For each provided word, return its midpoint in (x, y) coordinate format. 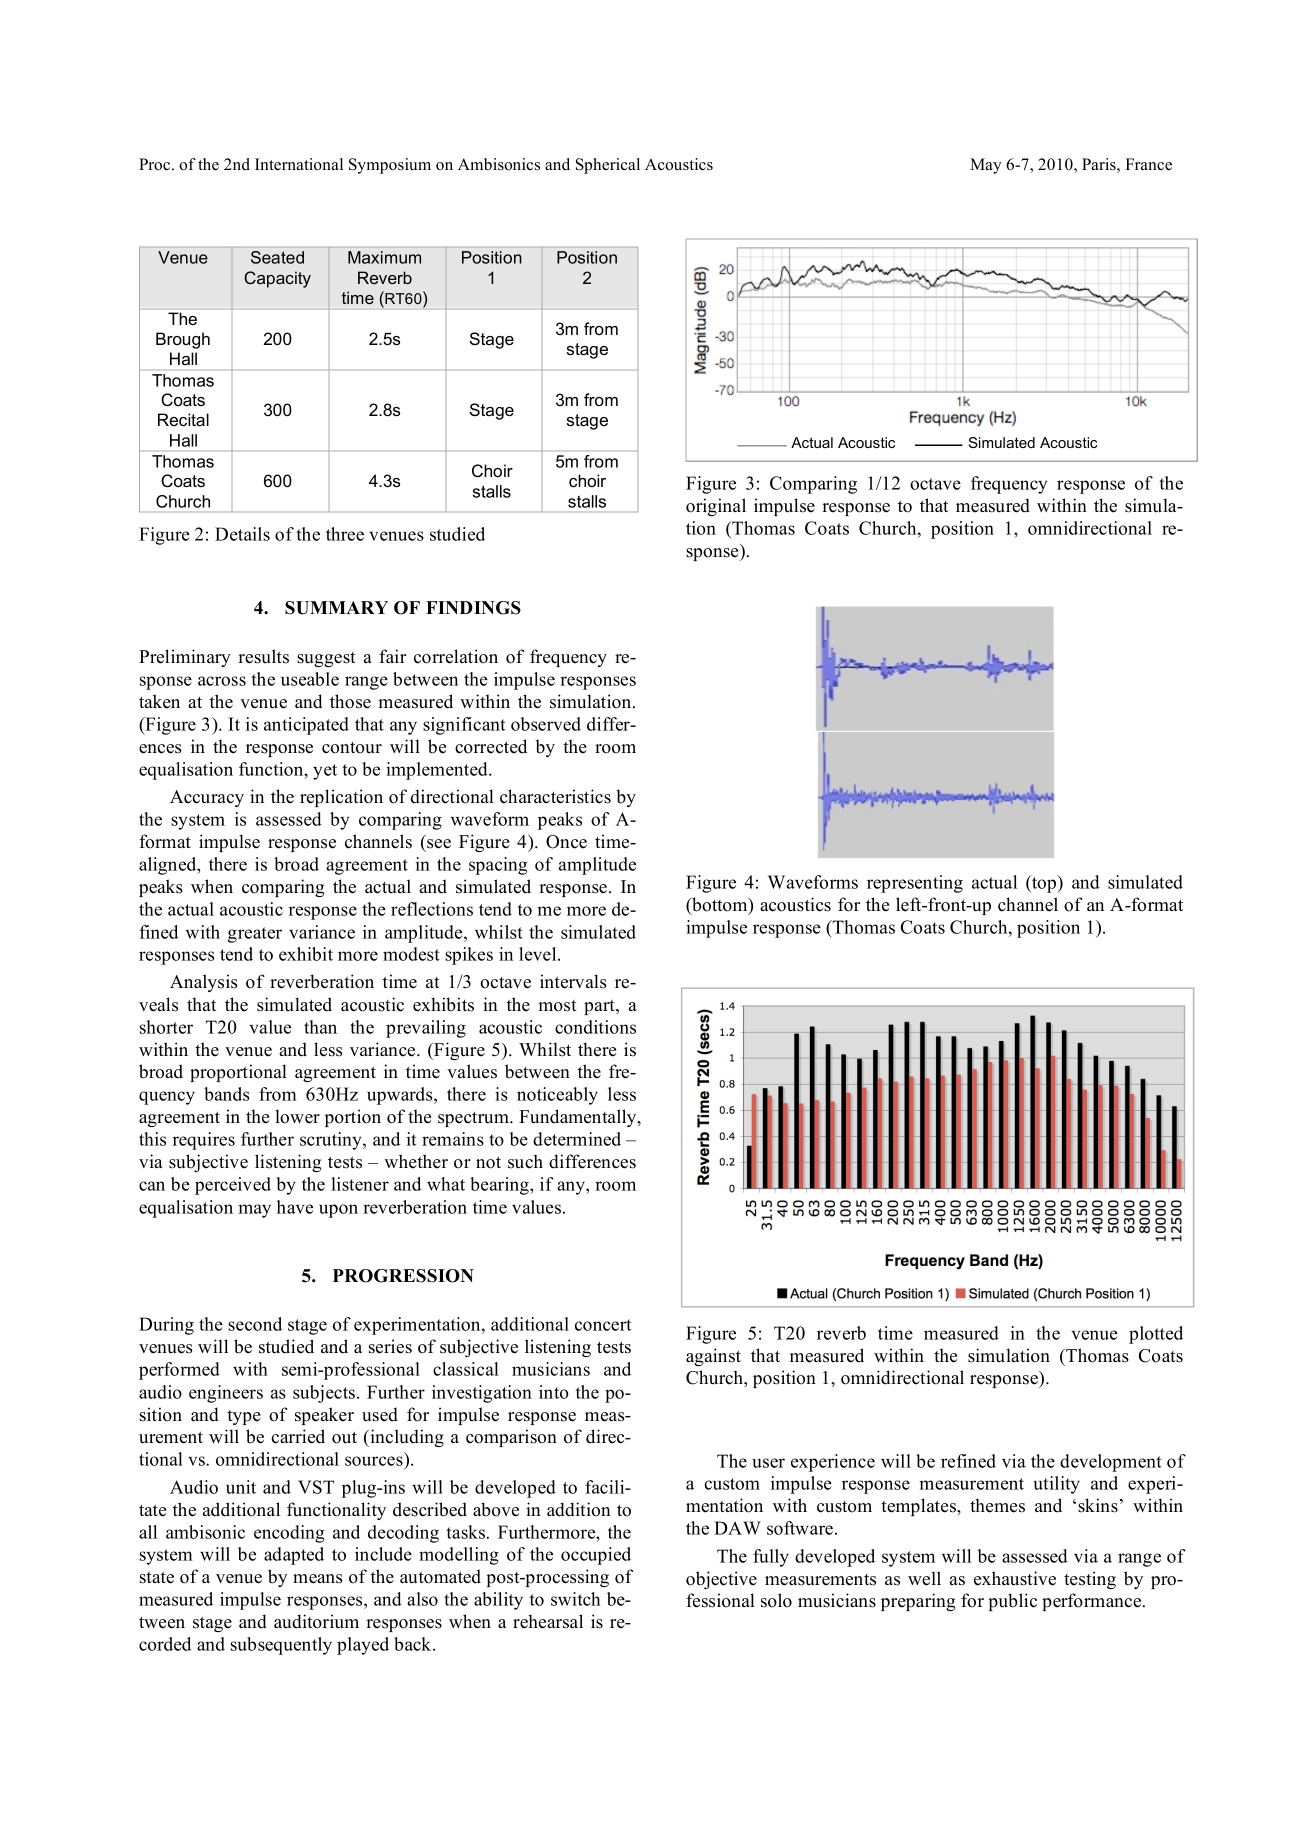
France (1148, 164)
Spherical (608, 166)
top (1044, 884)
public (1012, 1602)
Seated (277, 257)
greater (255, 935)
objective (721, 1580)
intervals (573, 981)
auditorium (316, 1621)
